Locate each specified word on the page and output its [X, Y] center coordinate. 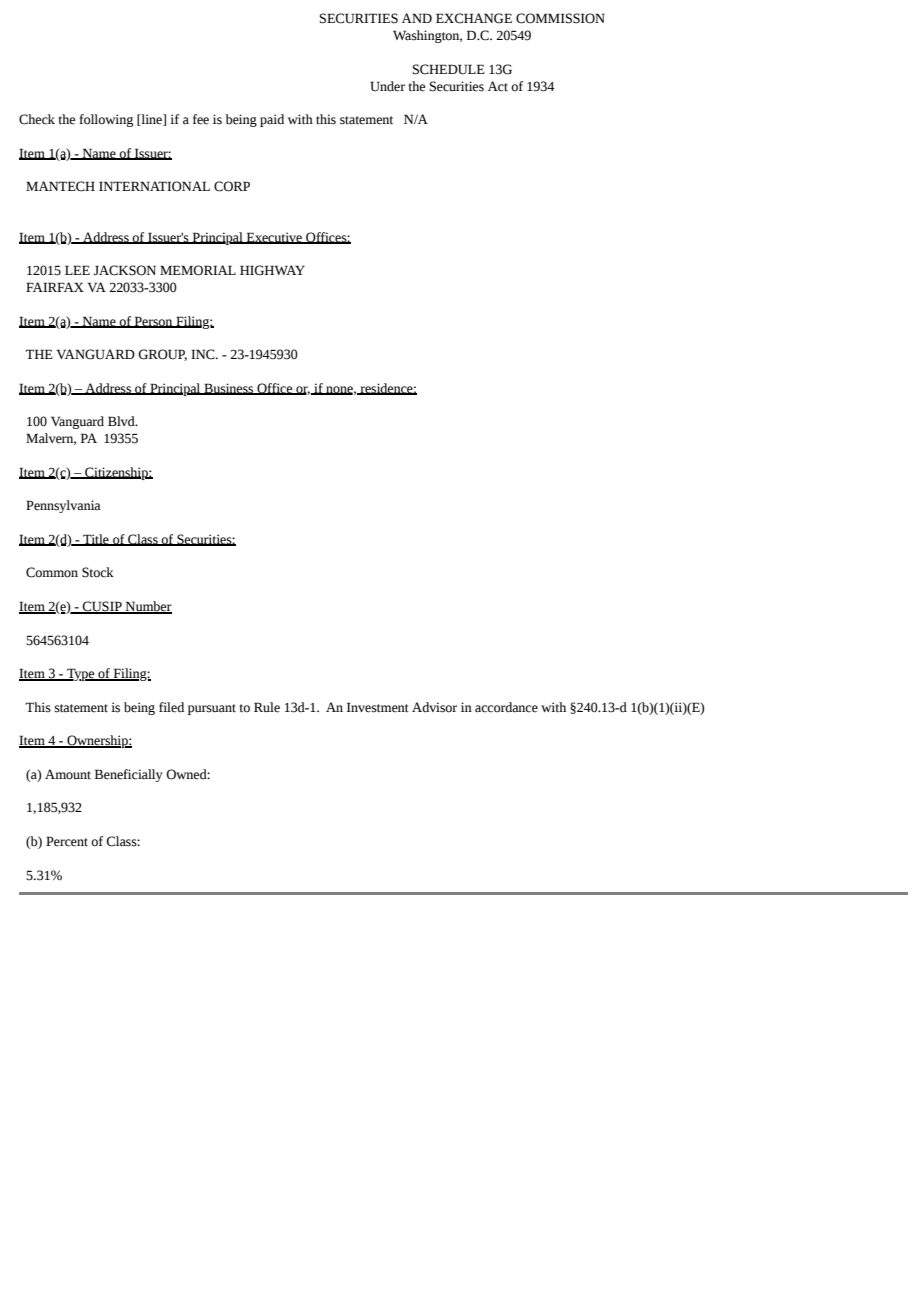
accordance [506, 707]
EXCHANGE [474, 18]
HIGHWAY [272, 270]
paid [272, 120]
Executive [274, 238]
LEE [77, 270]
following [106, 120]
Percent [67, 841]
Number [148, 607]
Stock [98, 572]
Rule [267, 707]
